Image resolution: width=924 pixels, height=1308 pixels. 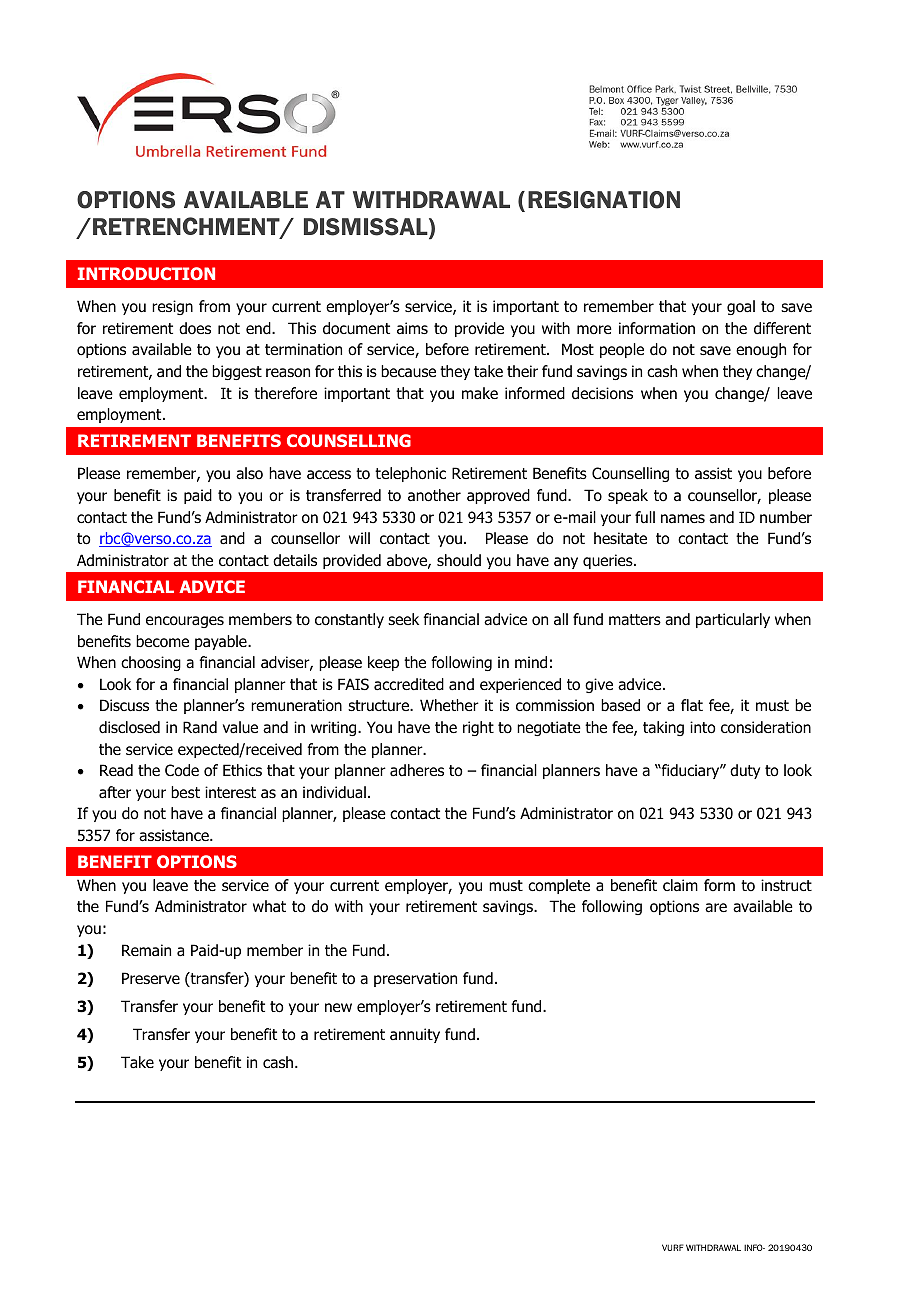 What do you see at coordinates (187, 227) in the screenshot?
I see `RETRENCHMENT` at bounding box center [187, 227].
